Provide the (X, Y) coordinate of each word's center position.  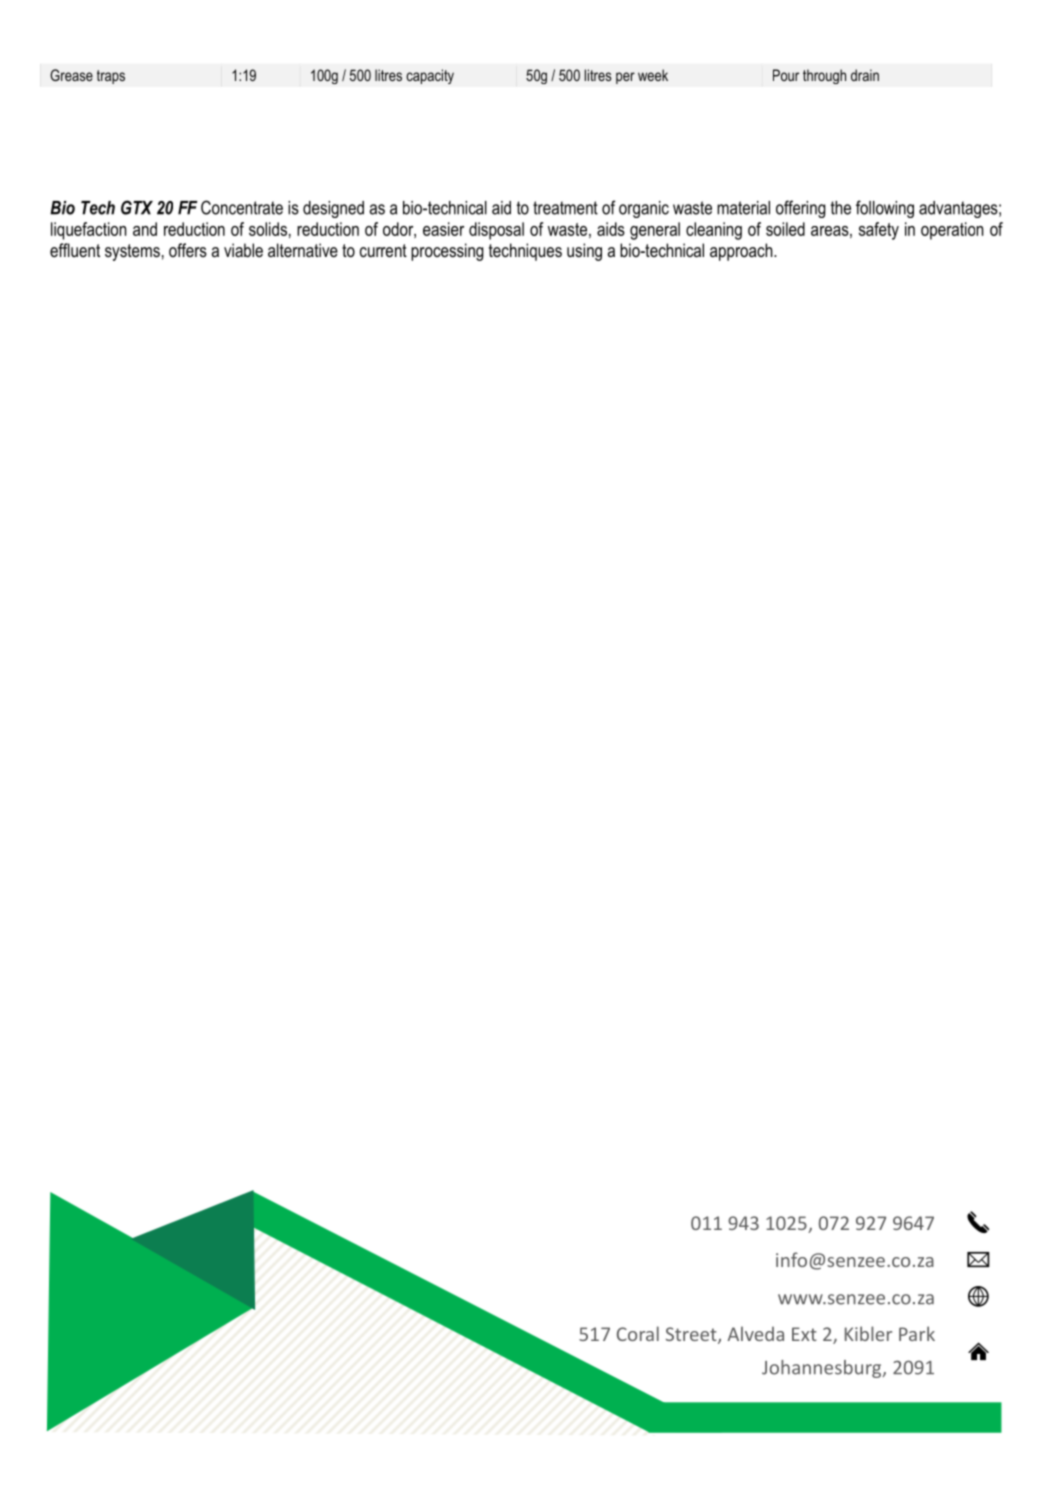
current (383, 250)
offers (188, 250)
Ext (804, 1334)
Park (917, 1333)
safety (879, 231)
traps (111, 77)
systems (132, 252)
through (824, 76)
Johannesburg (823, 1369)
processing (447, 252)
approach (742, 252)
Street (692, 1335)
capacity (430, 76)
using (584, 252)
